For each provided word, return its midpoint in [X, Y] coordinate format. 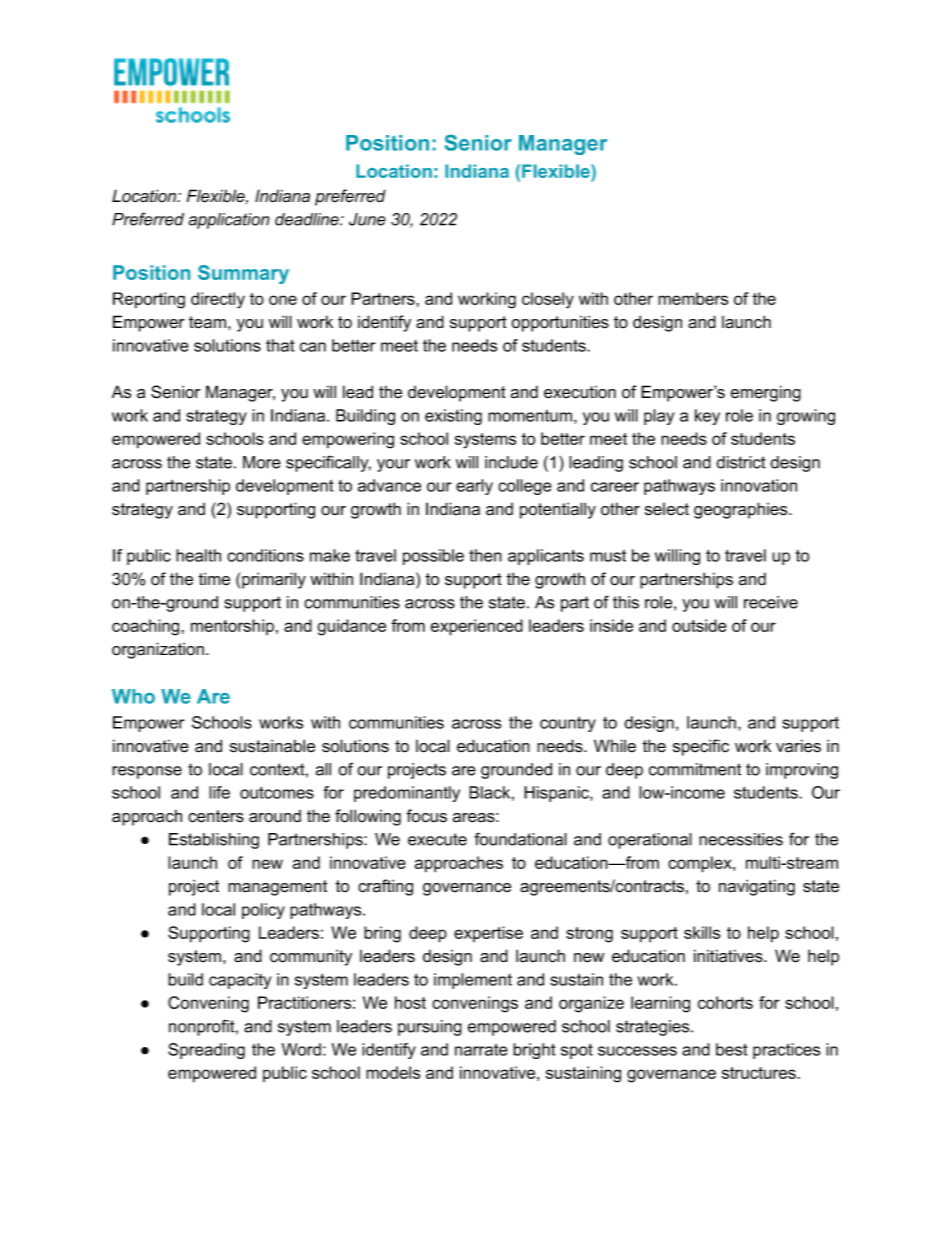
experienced [477, 627]
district [741, 462]
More [262, 462]
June [367, 219]
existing [453, 417]
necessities [741, 839]
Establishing [214, 841]
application [229, 221]
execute [437, 839]
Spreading [206, 1051]
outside [699, 625]
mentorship [232, 627]
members [693, 298]
